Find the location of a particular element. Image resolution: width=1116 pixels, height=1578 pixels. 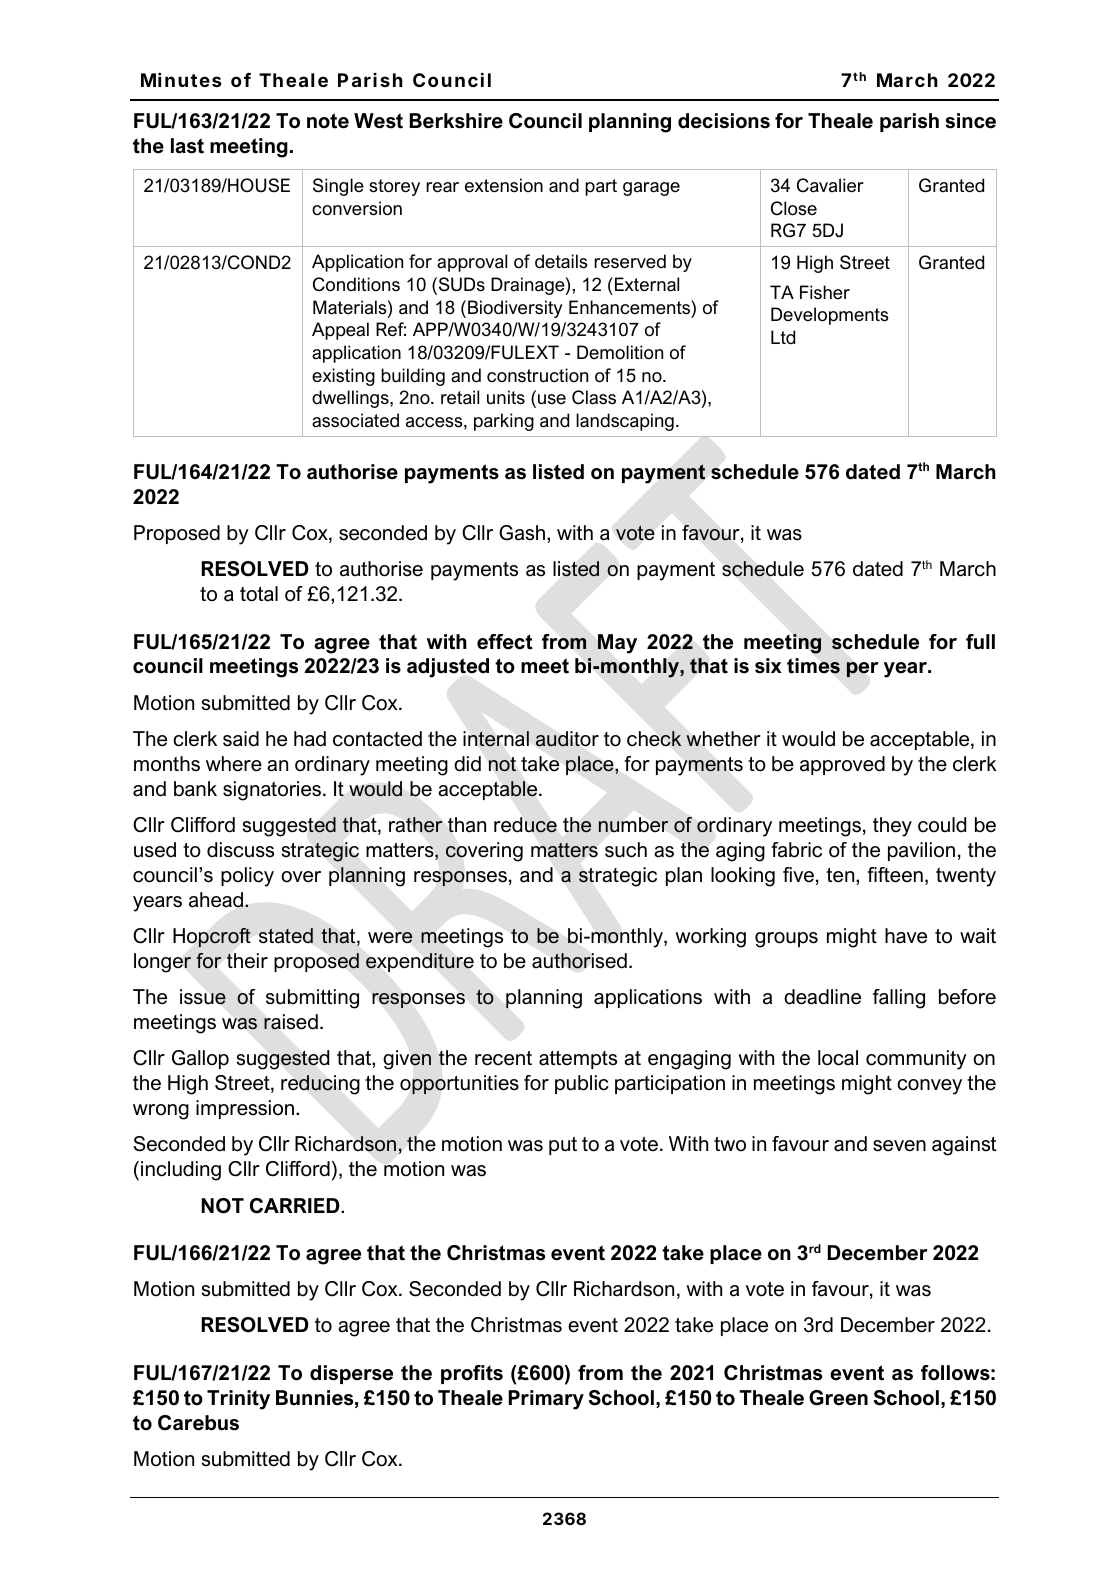

auditor is located at coordinates (567, 739).
